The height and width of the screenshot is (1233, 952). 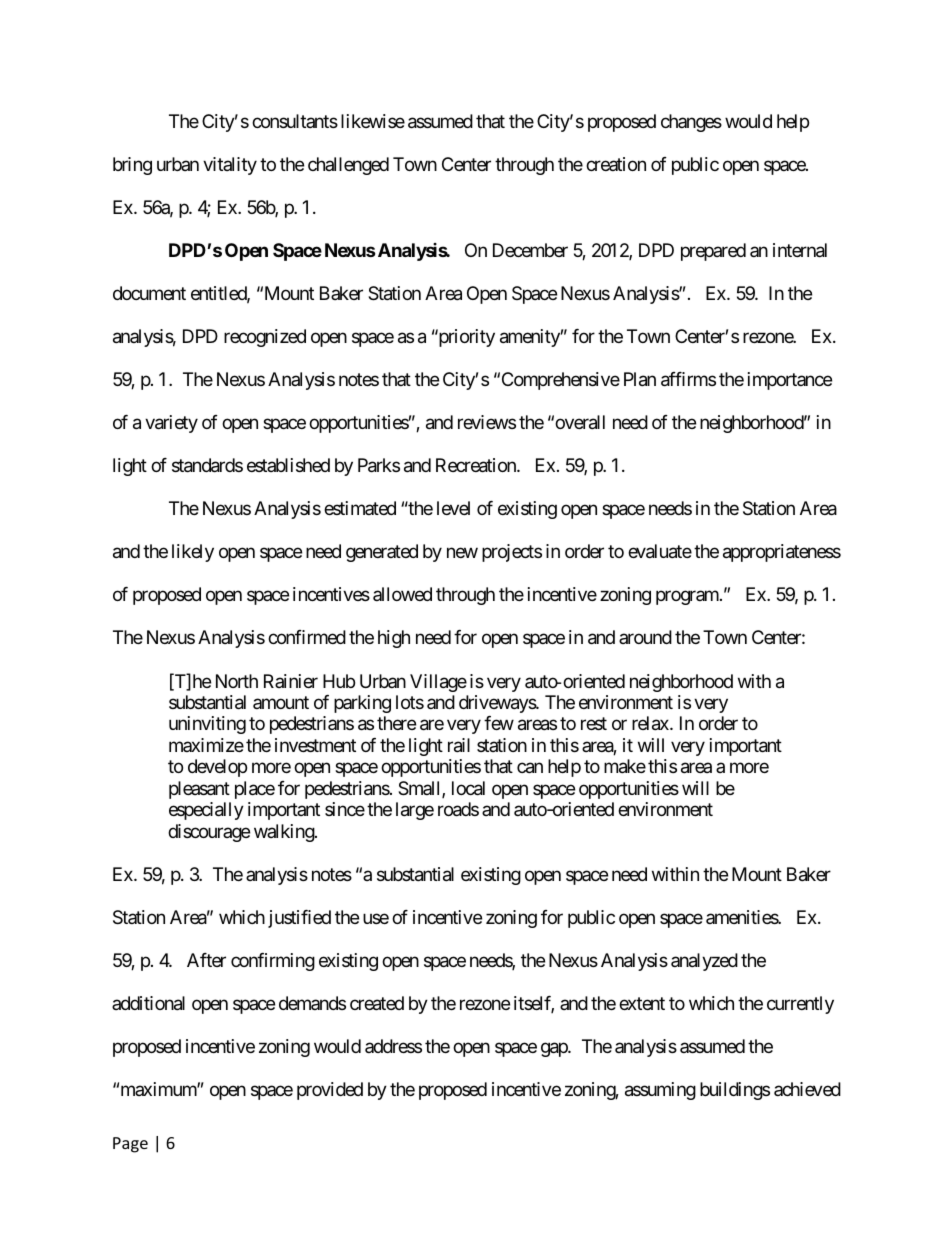 What do you see at coordinates (704, 962) in the screenshot?
I see `analyzed` at bounding box center [704, 962].
